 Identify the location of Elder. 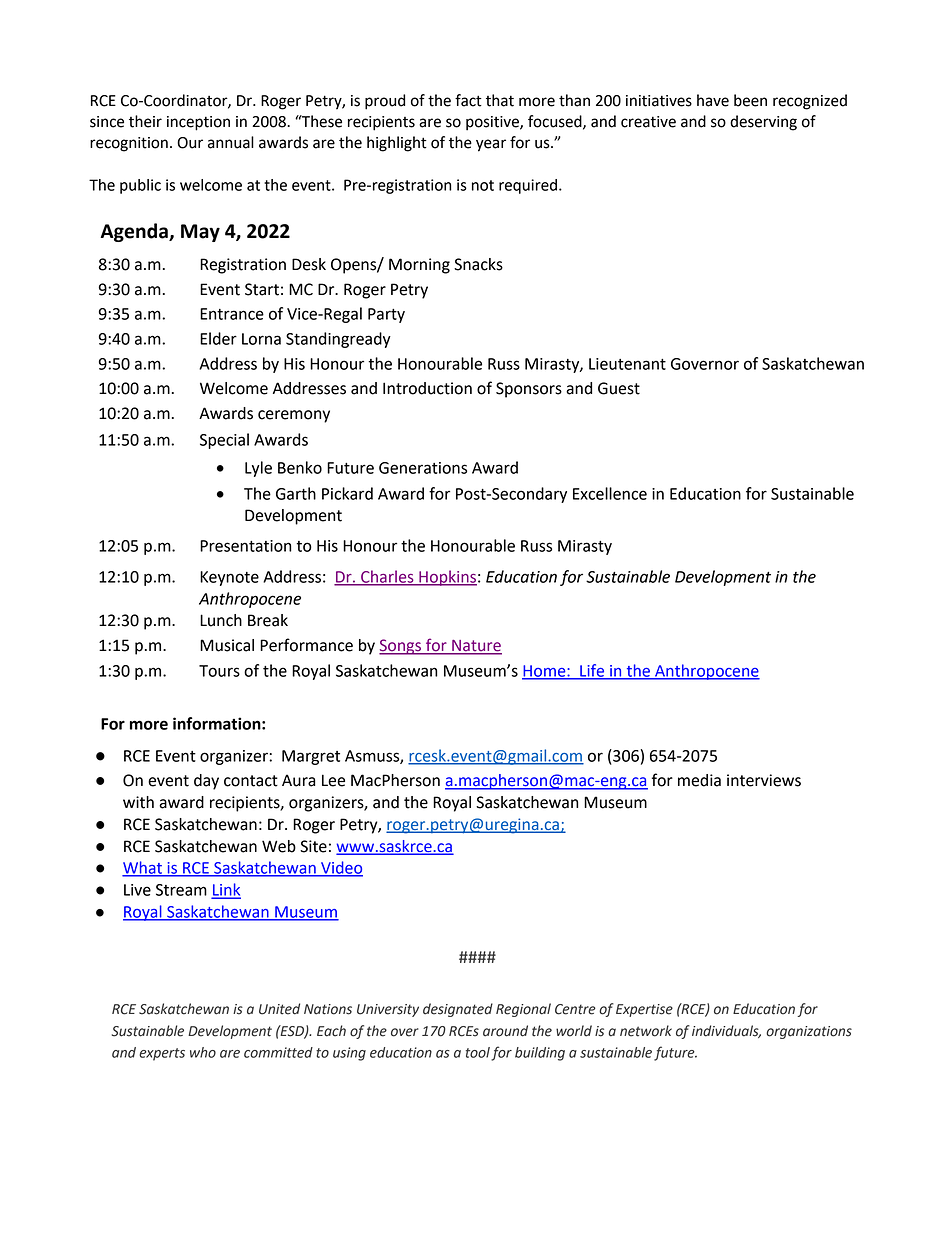
(218, 338).
